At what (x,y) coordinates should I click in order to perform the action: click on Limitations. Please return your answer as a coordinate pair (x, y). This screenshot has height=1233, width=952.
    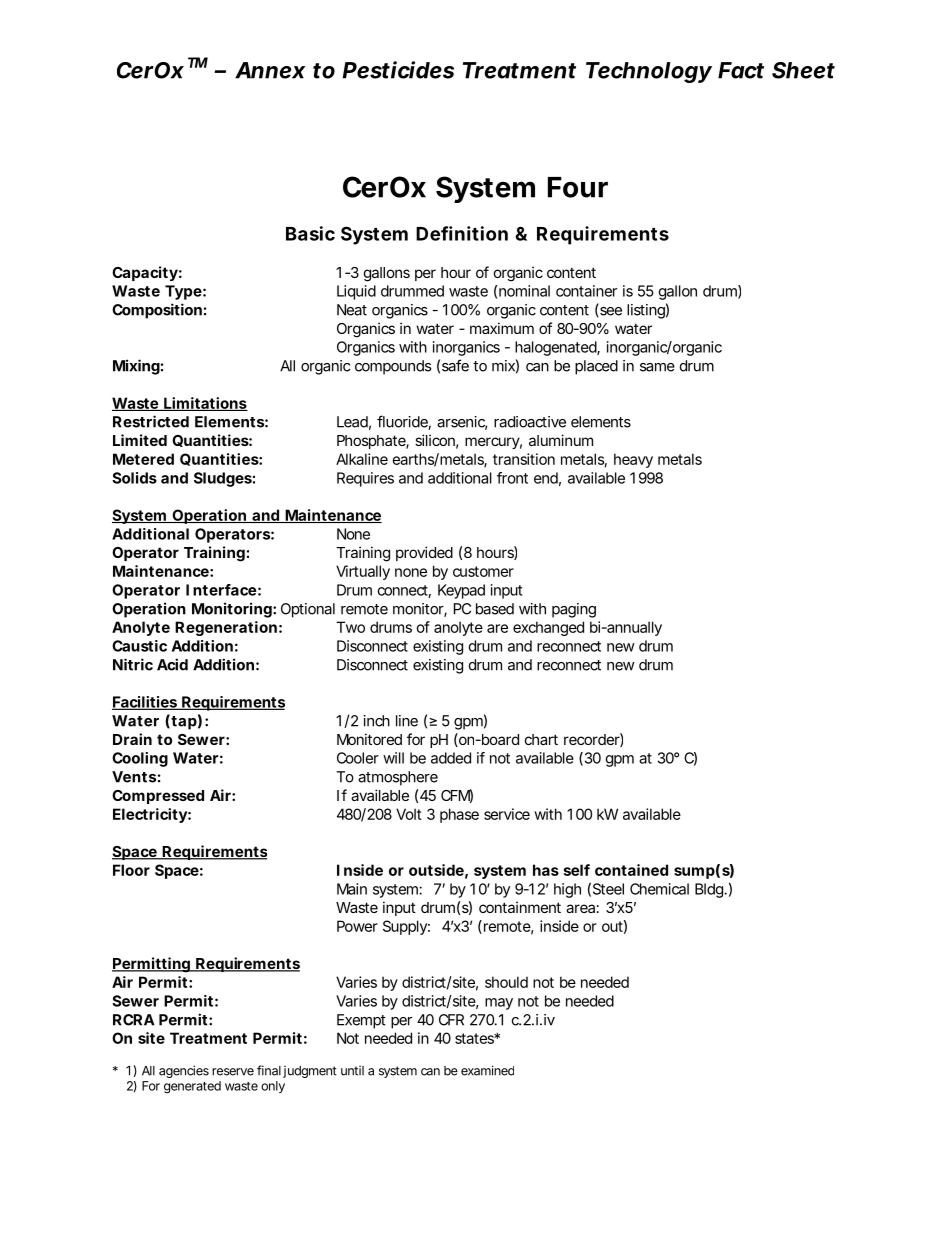
    Looking at the image, I should click on (205, 404).
